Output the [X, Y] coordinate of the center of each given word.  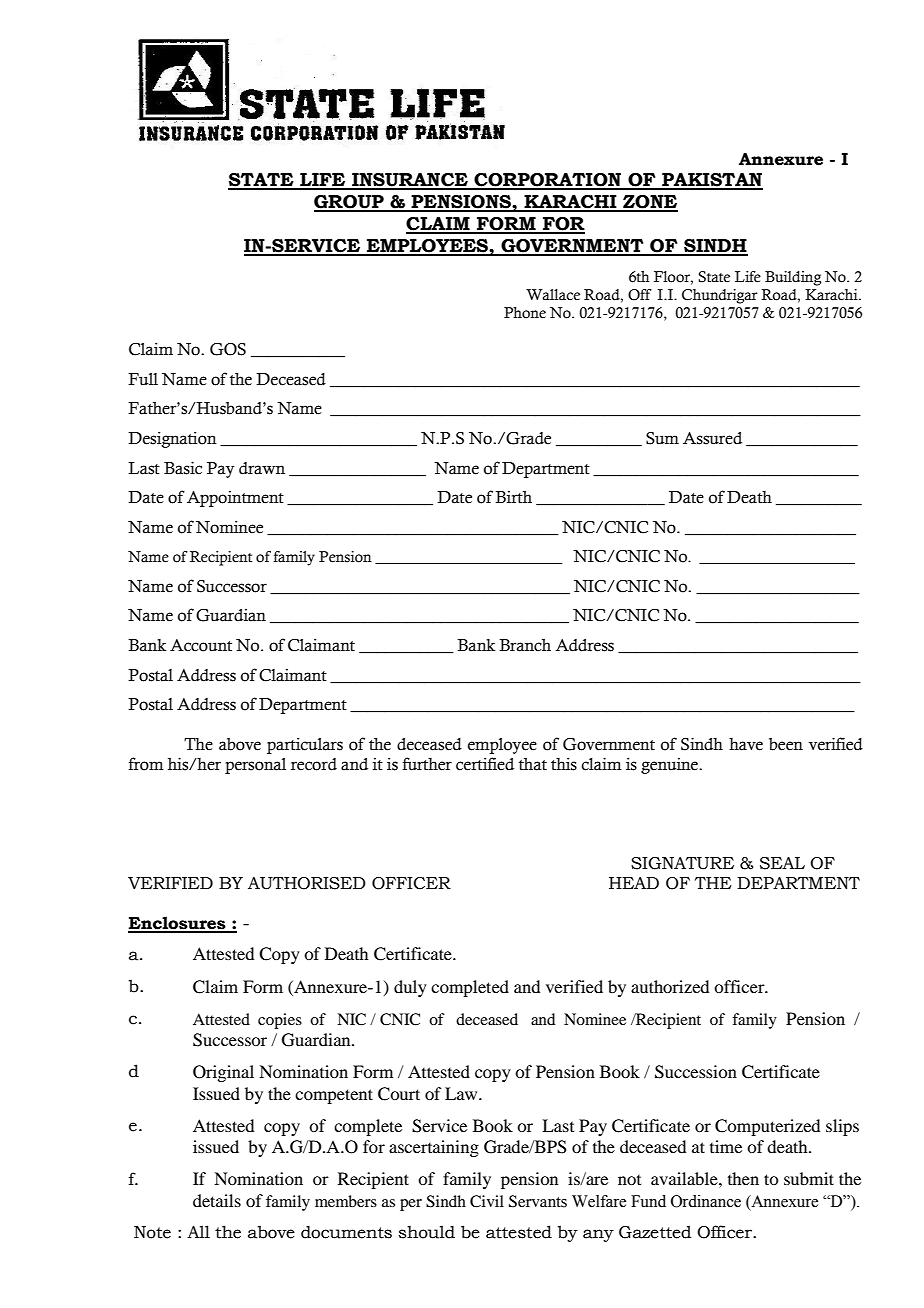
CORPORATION [548, 181]
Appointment [235, 499]
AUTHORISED [307, 883]
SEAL [782, 863]
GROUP [350, 203]
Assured [712, 438]
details [217, 1200]
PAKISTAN [711, 181]
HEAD [634, 883]
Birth [513, 497]
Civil [487, 1201]
